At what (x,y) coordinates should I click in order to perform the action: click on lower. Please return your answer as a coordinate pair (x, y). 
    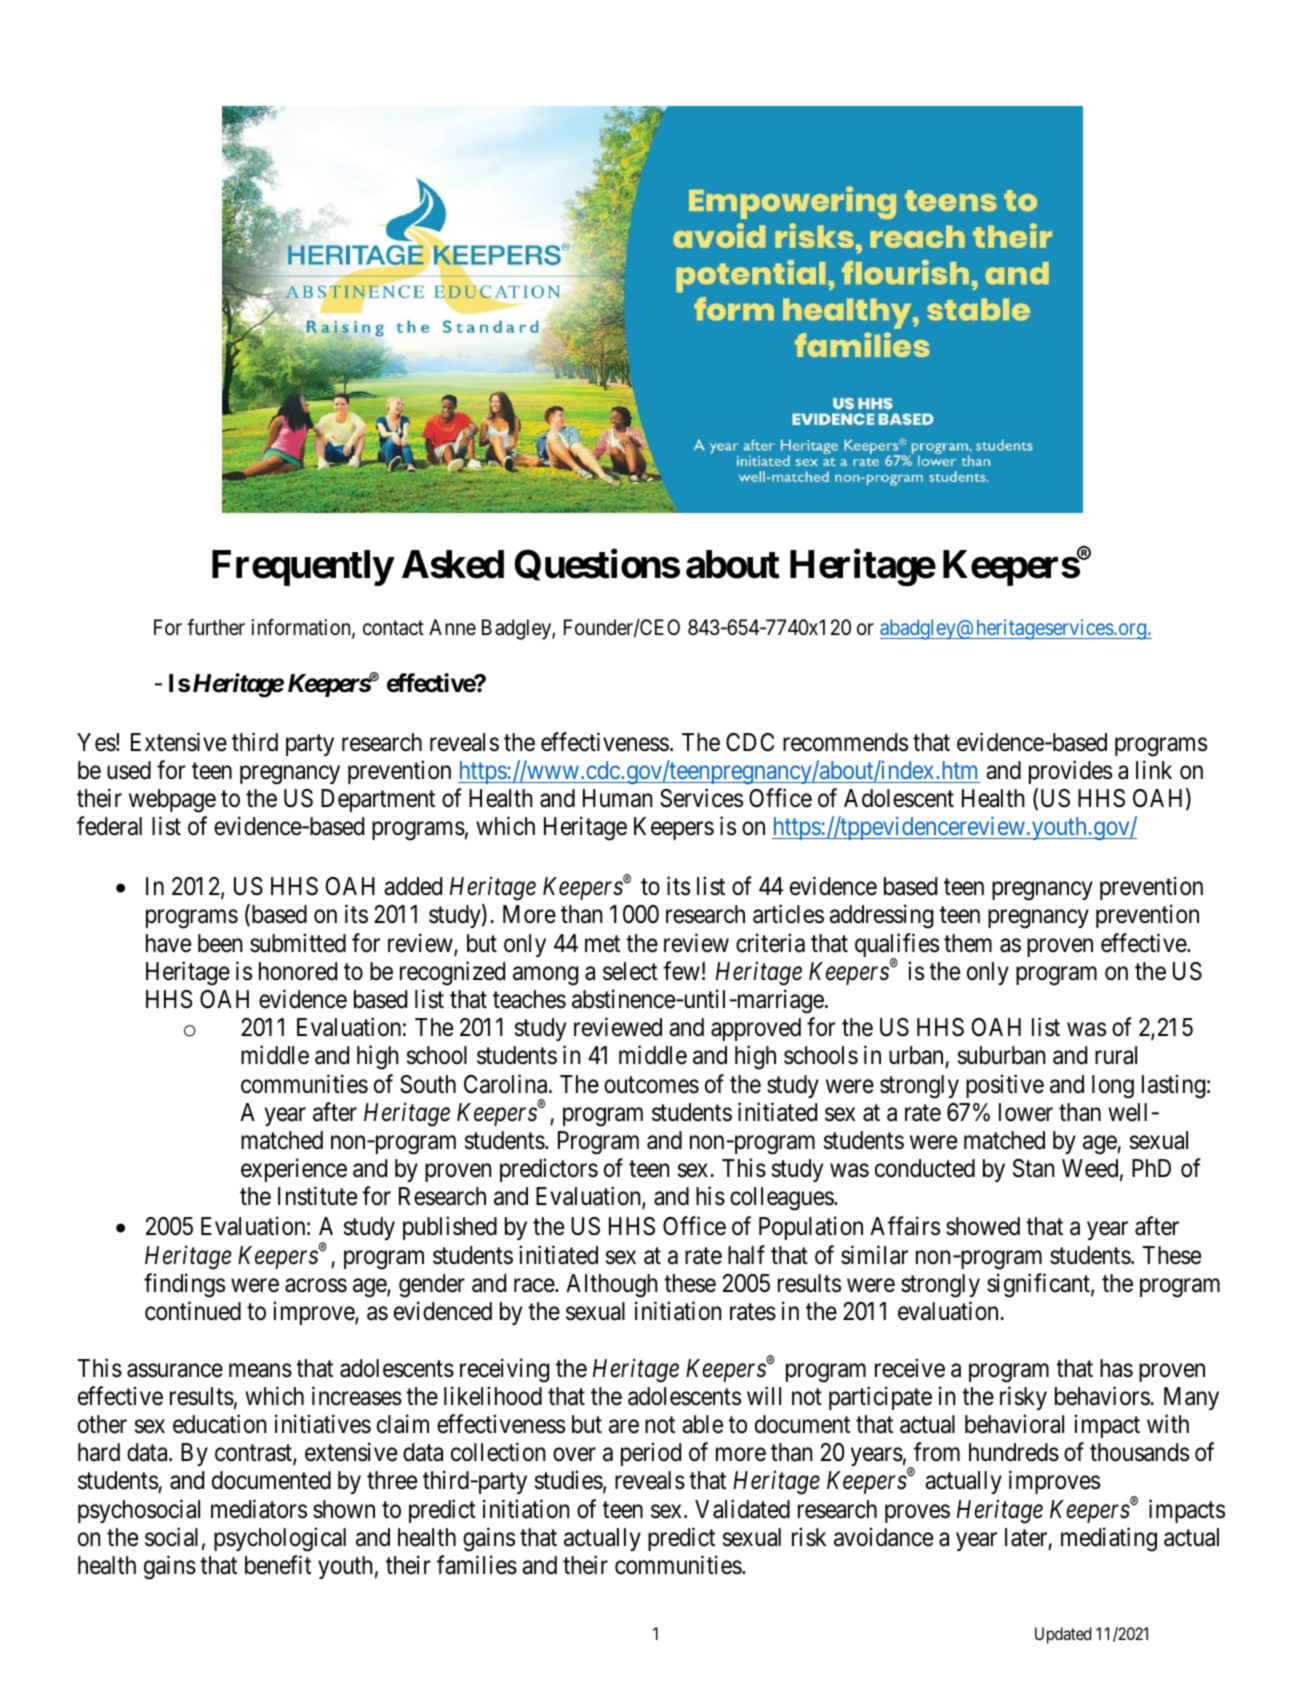
    Looking at the image, I should click on (1026, 1112).
